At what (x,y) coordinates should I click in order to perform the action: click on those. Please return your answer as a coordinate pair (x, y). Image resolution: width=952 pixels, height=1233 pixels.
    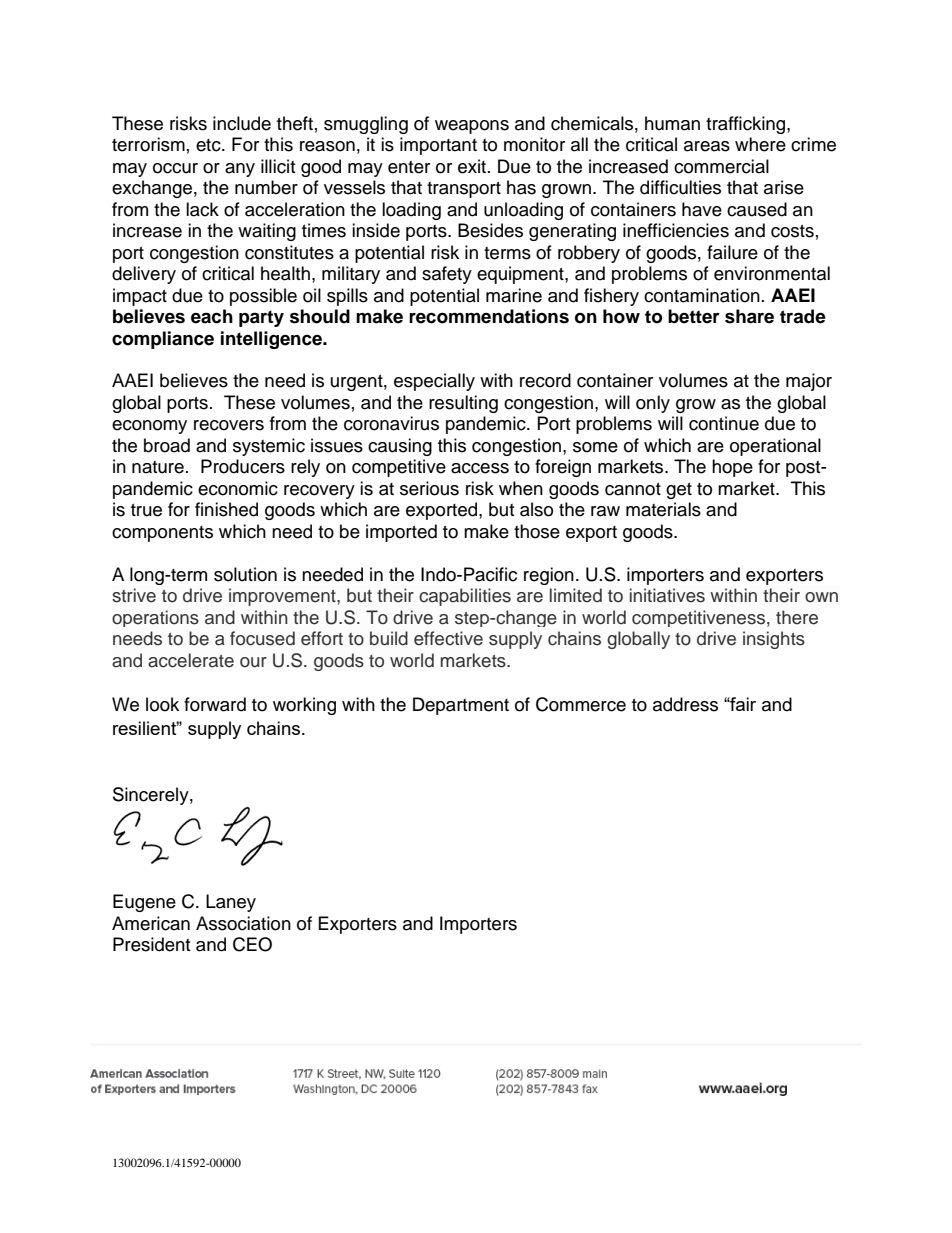
    Looking at the image, I should click on (537, 531).
